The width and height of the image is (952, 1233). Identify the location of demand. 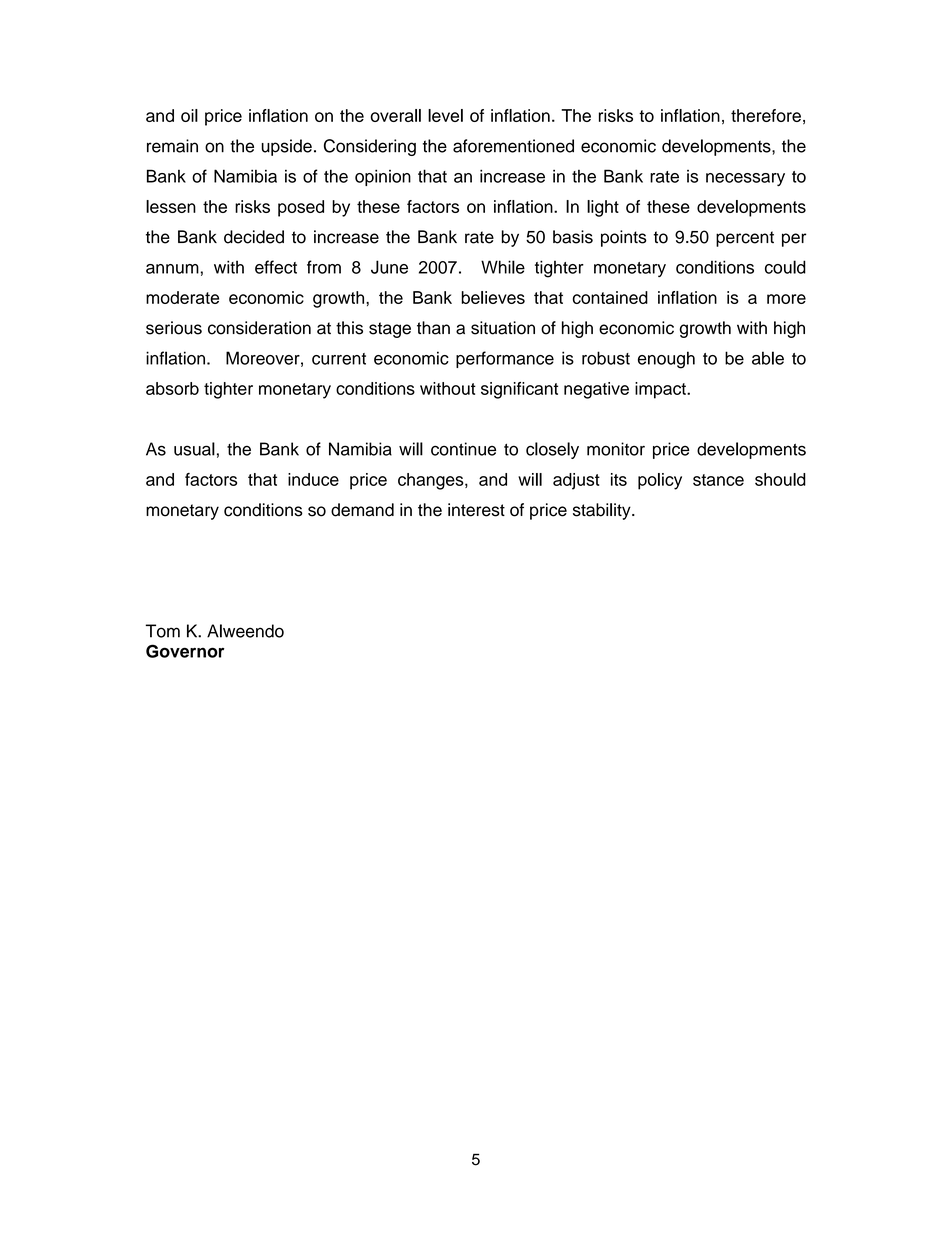
(362, 510).
